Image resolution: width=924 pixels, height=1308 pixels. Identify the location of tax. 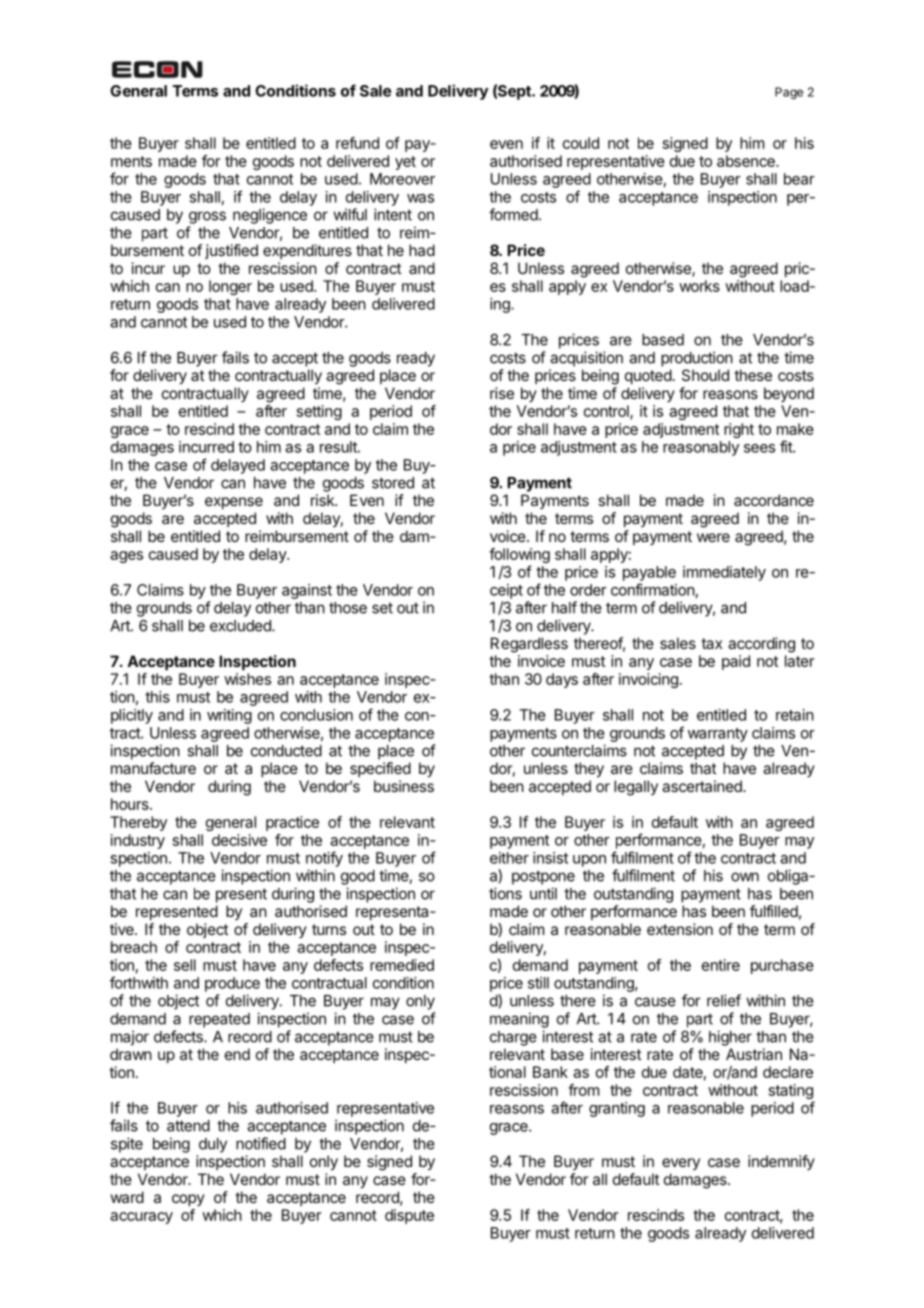
(711, 643).
